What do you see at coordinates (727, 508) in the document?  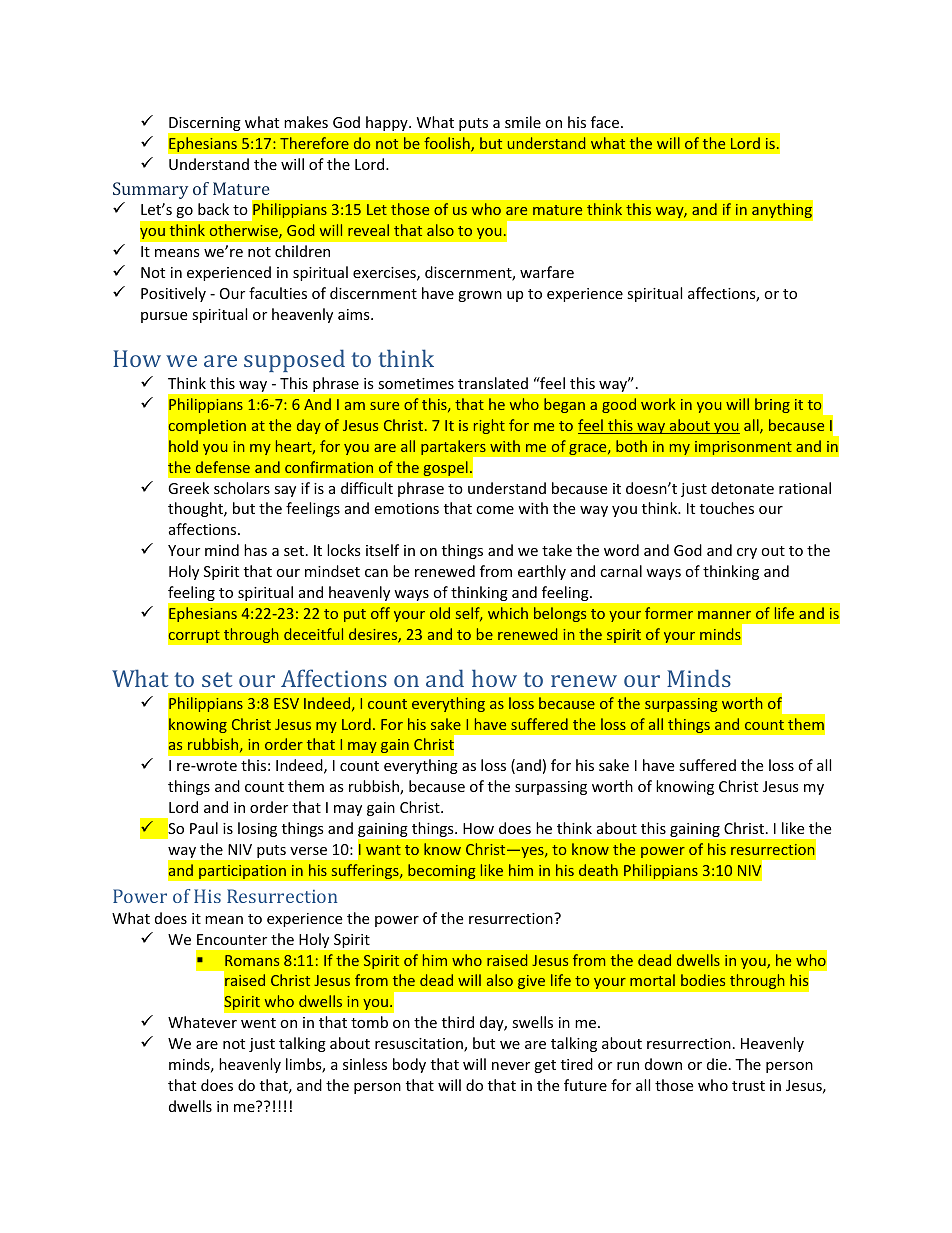 I see `touches` at bounding box center [727, 508].
